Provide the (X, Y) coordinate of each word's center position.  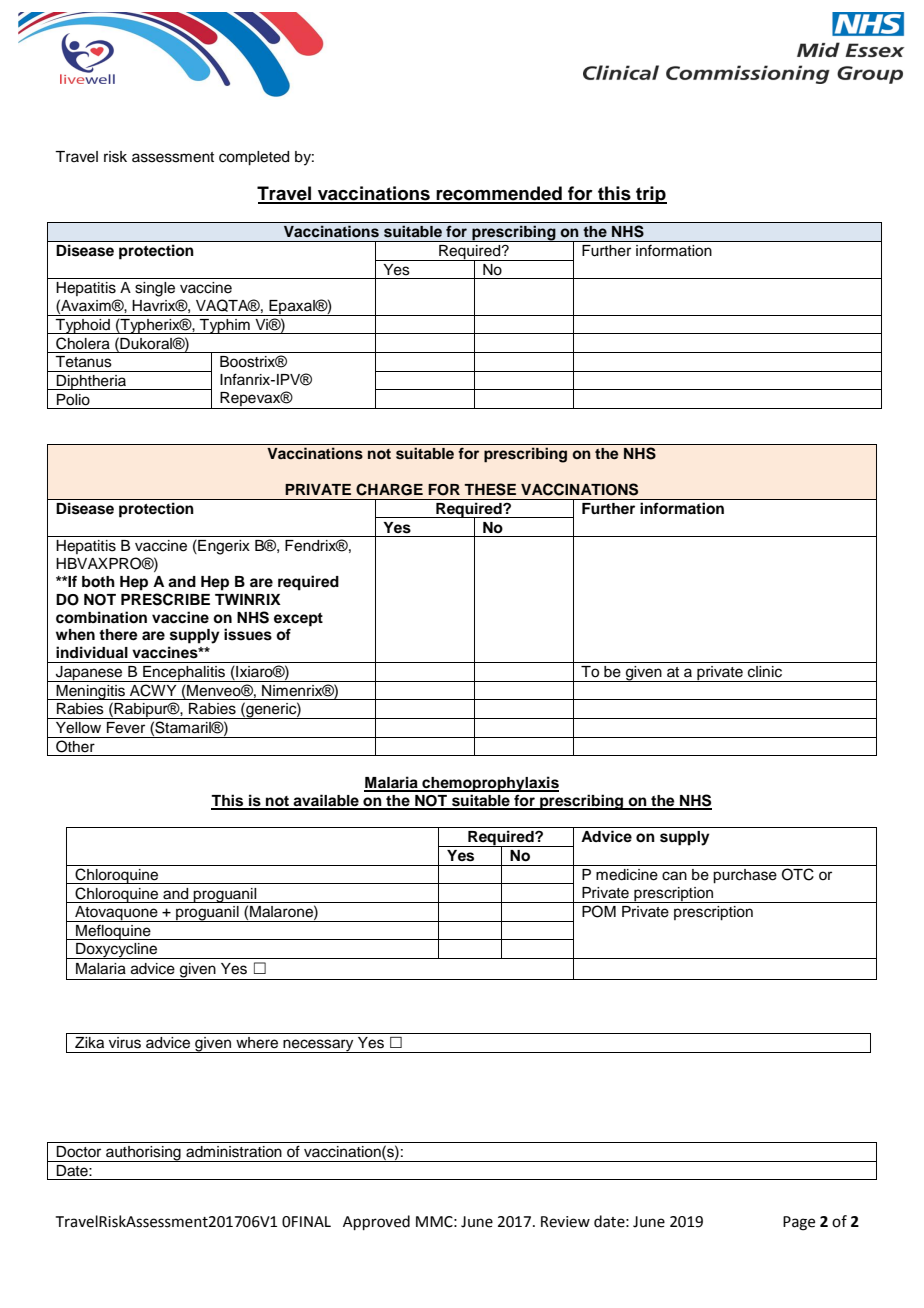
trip (650, 195)
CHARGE (389, 489)
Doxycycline (117, 951)
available (326, 801)
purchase (745, 876)
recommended (499, 194)
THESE (490, 489)
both (98, 582)
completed (254, 158)
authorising (143, 1154)
